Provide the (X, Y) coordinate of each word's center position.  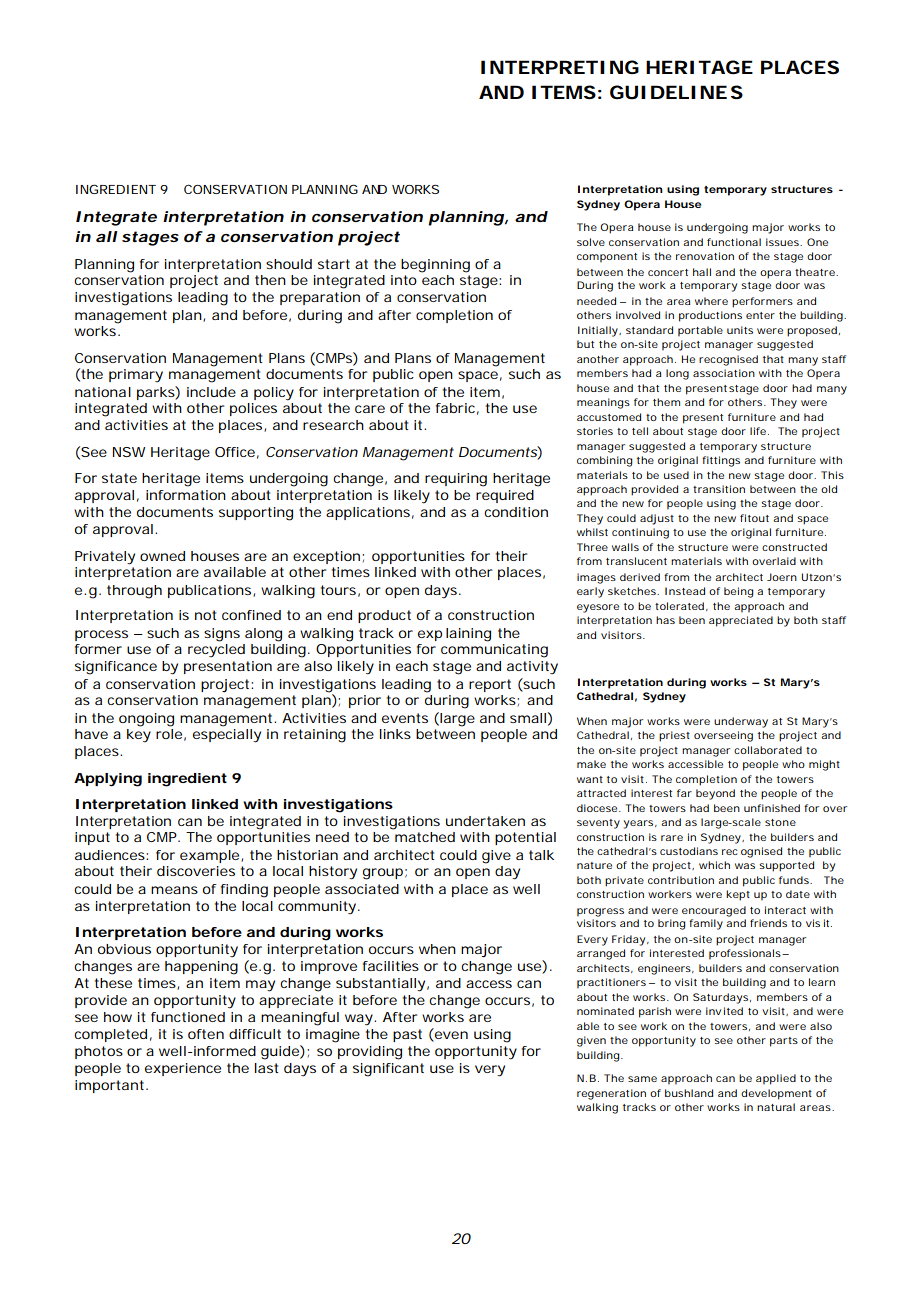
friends (768, 923)
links (395, 734)
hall (702, 272)
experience (183, 1069)
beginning (435, 266)
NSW (129, 452)
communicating (494, 649)
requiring (456, 480)
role (169, 732)
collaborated (768, 750)
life (758, 431)
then (270, 280)
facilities (391, 966)
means (174, 890)
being (739, 592)
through (134, 592)
